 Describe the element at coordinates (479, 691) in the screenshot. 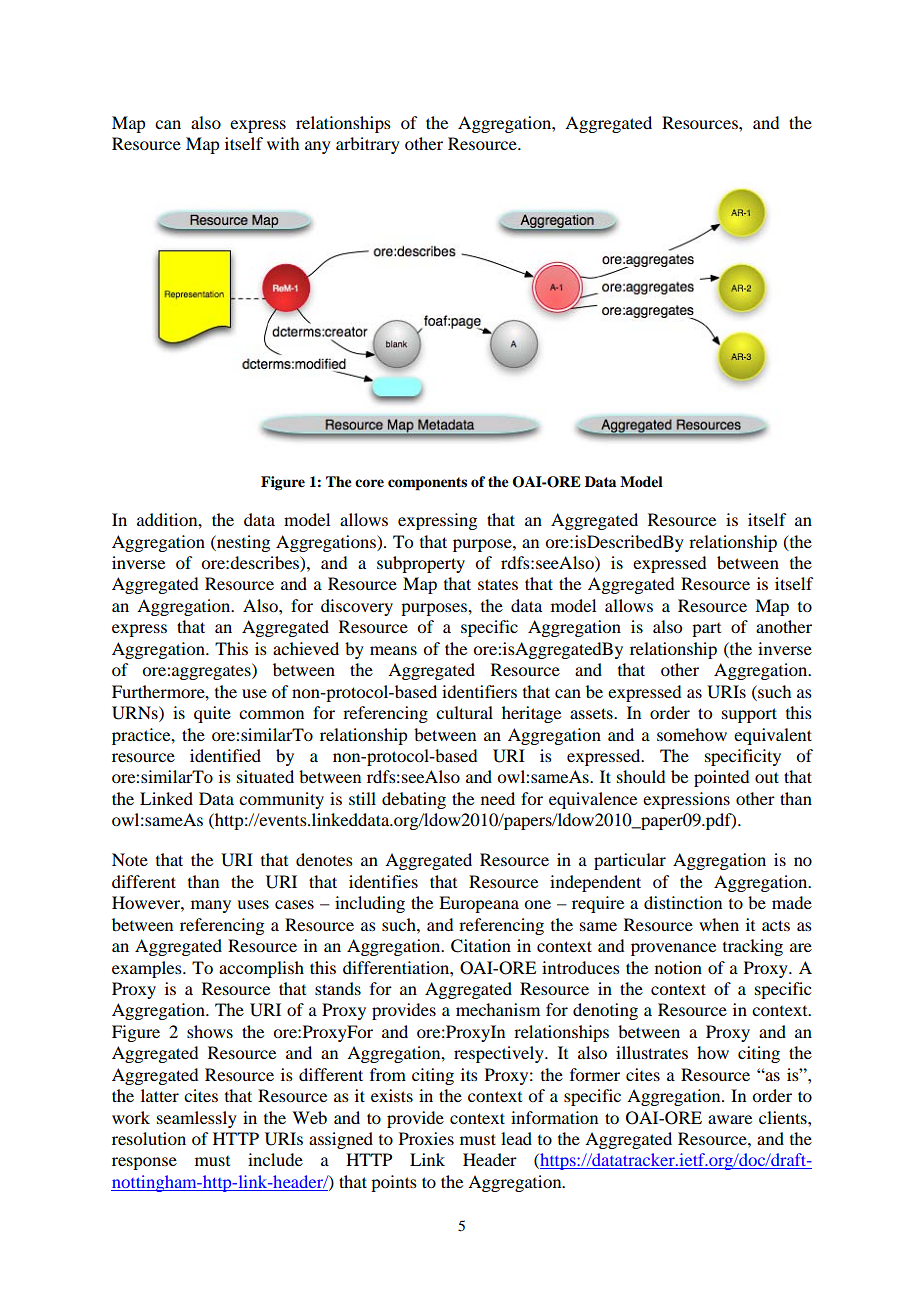

I see `identifiers` at that location.
